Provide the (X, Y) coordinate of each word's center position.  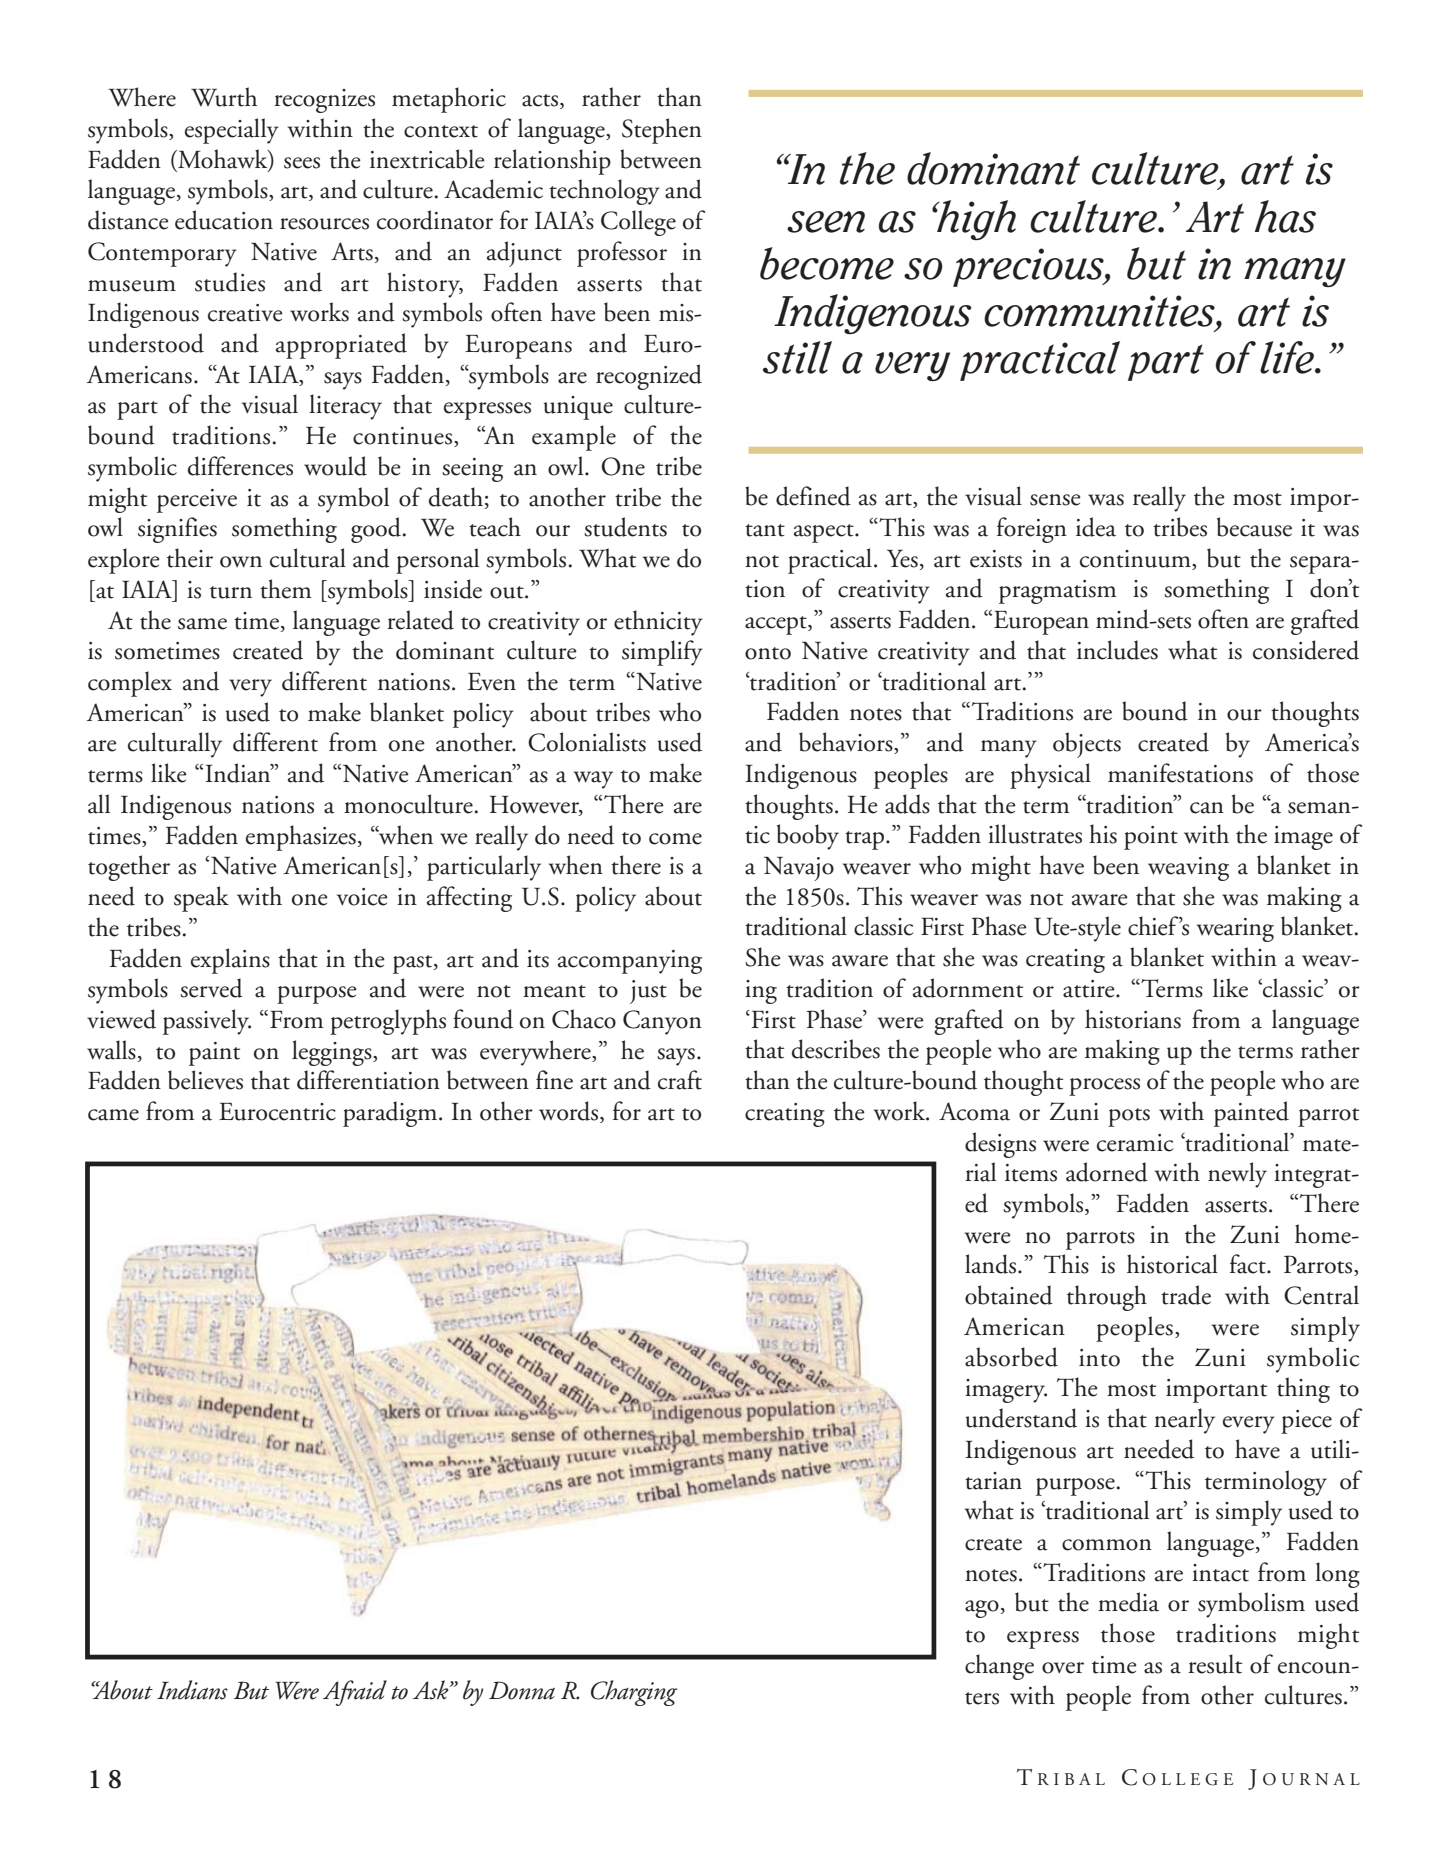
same (202, 624)
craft (680, 1080)
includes (1117, 650)
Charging (634, 1693)
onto (768, 653)
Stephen (662, 131)
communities (1100, 312)
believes (205, 1080)
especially (232, 131)
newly (1237, 1175)
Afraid (355, 1693)
